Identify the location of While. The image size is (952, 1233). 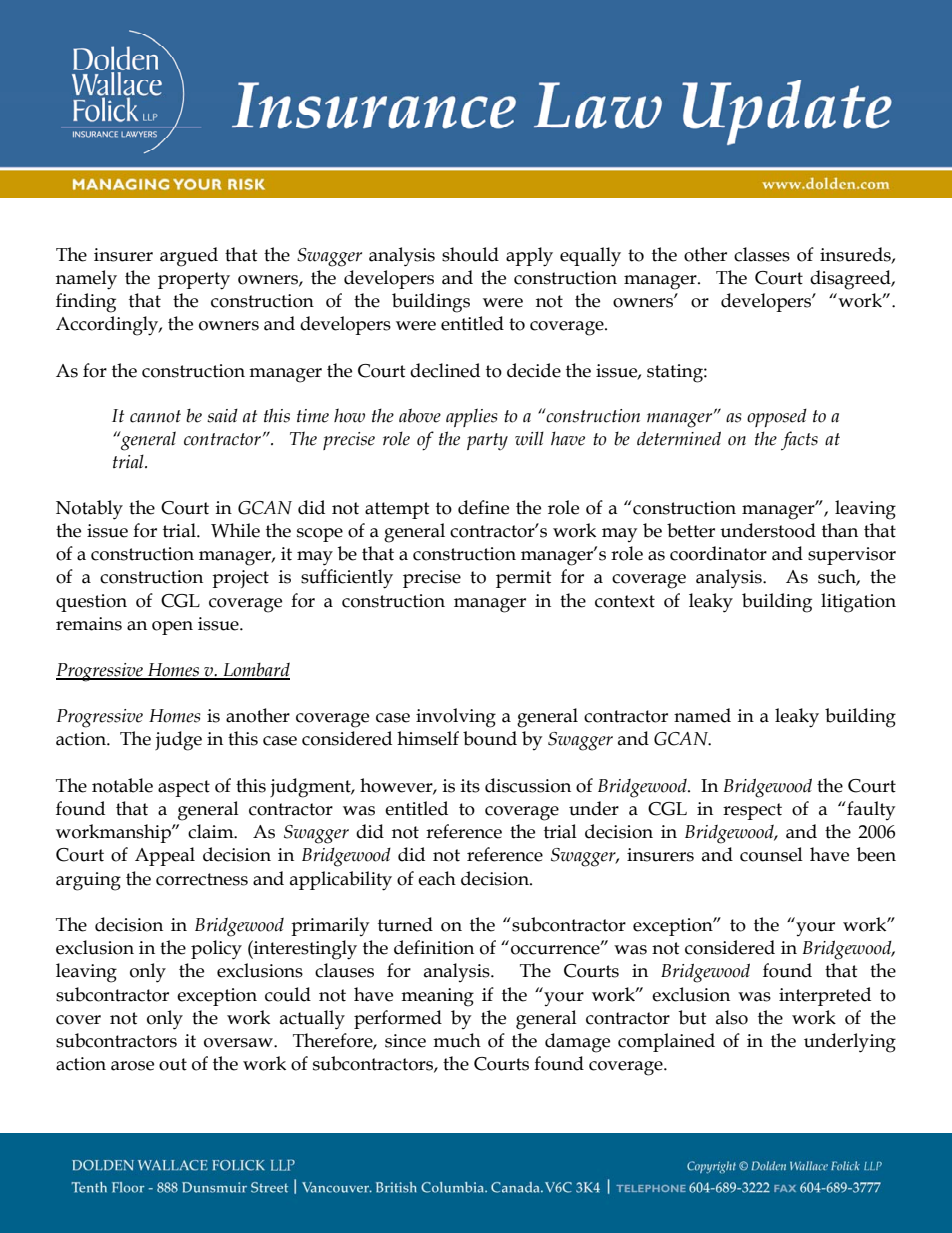
(235, 530).
